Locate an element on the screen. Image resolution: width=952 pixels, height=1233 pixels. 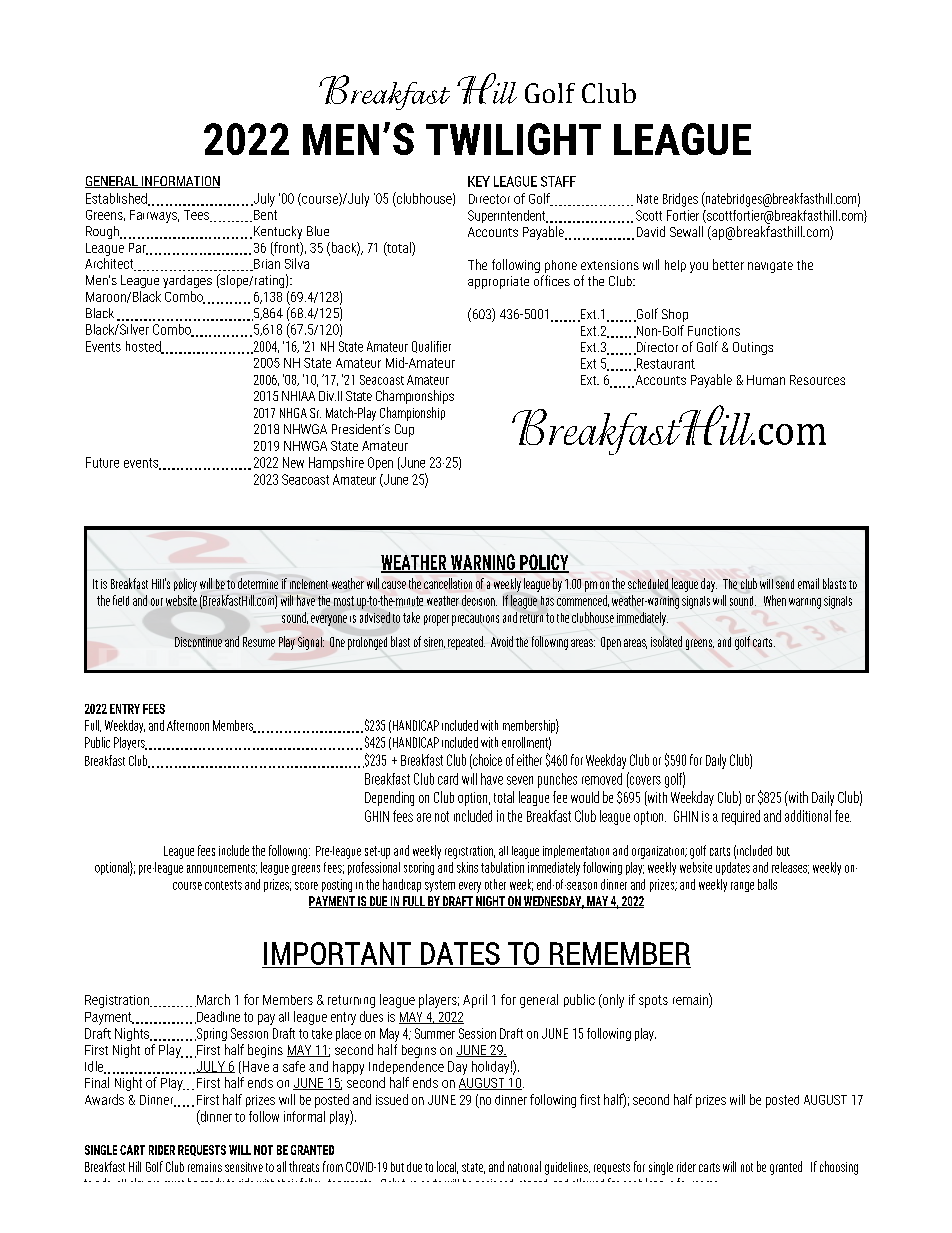
Cup is located at coordinates (404, 430).
